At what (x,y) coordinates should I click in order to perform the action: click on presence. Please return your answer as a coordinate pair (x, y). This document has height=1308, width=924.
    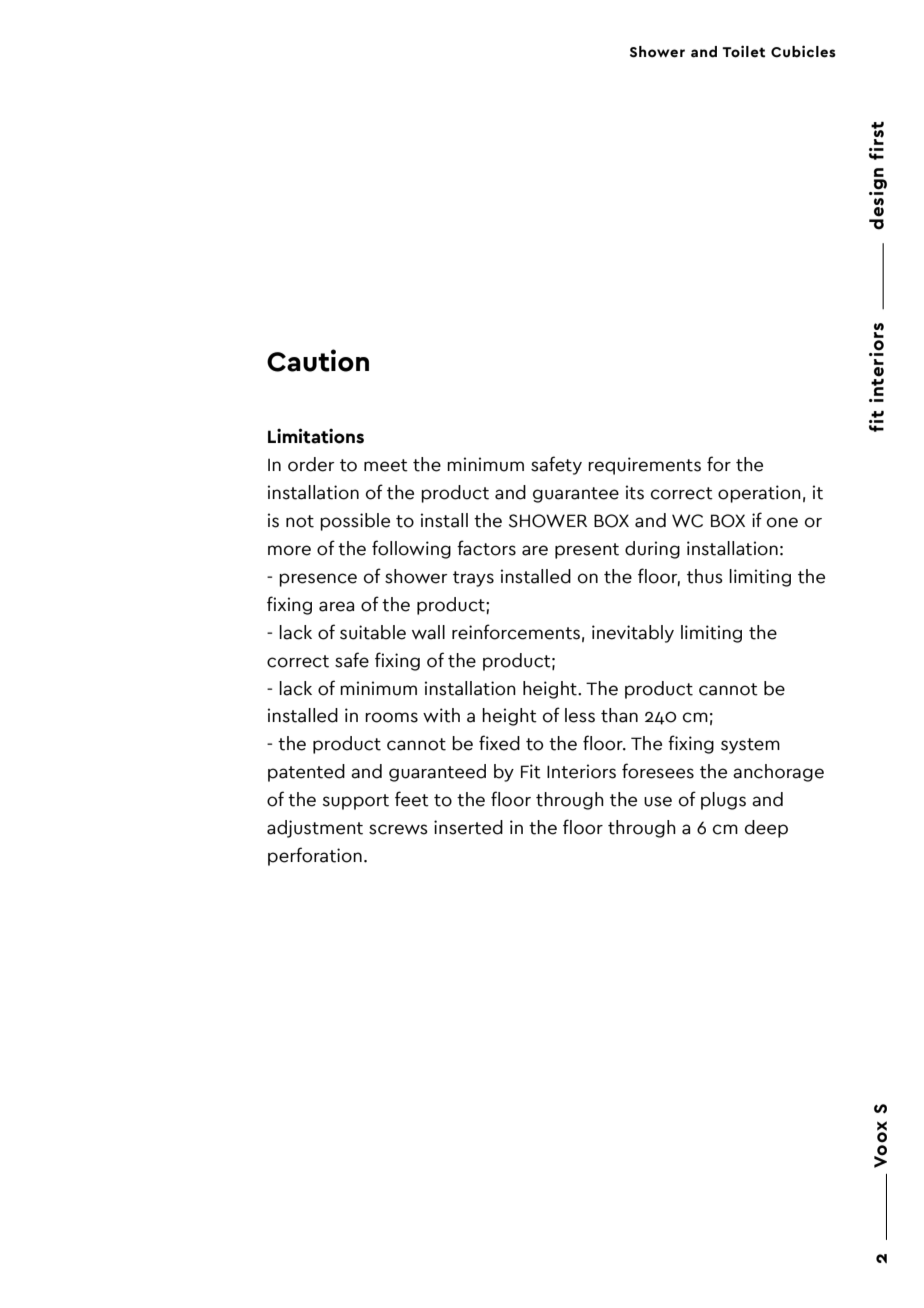
    Looking at the image, I should click on (318, 580).
